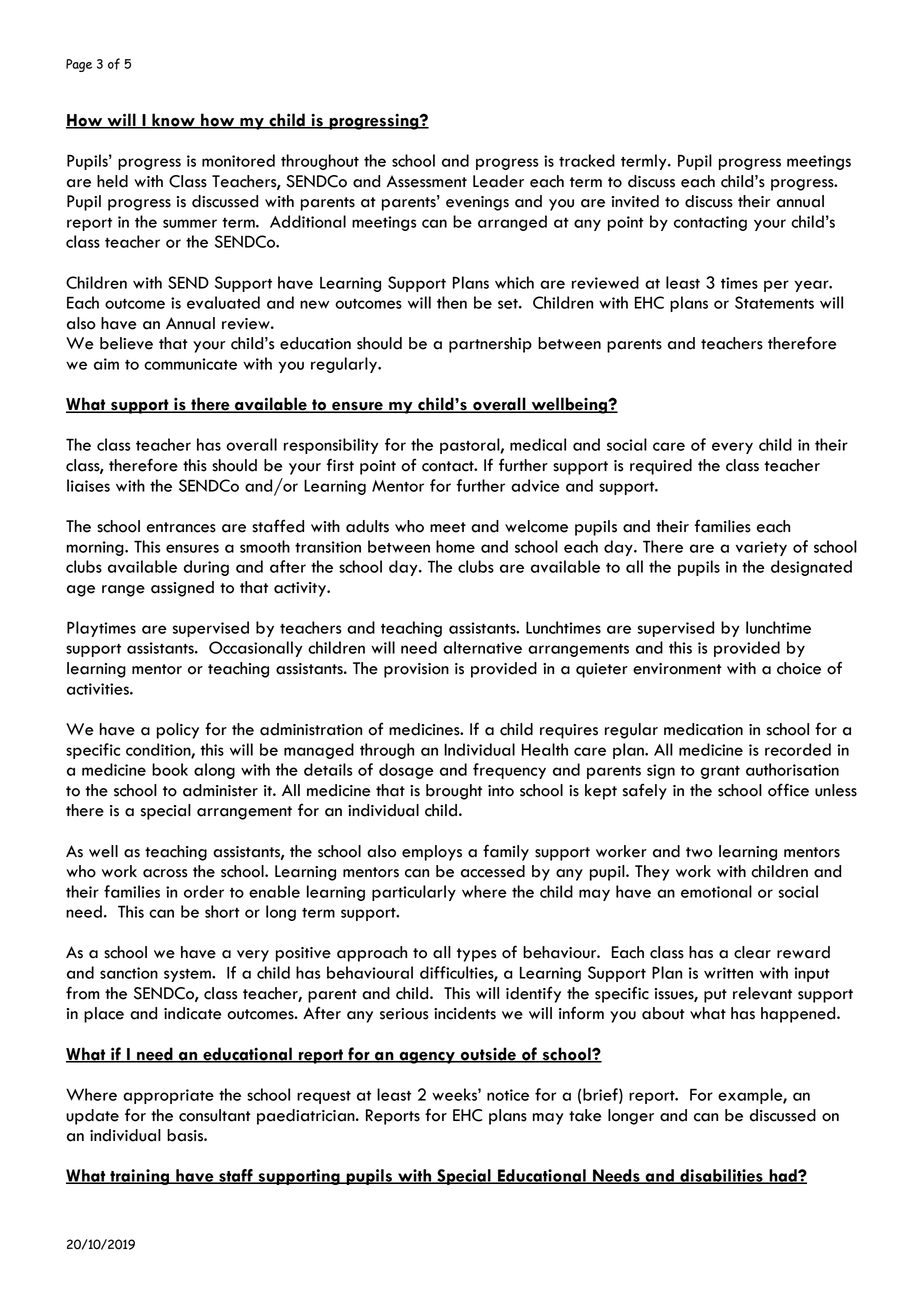 This screenshot has width=924, height=1308. What do you see at coordinates (635, 201) in the screenshot?
I see `invited` at bounding box center [635, 201].
